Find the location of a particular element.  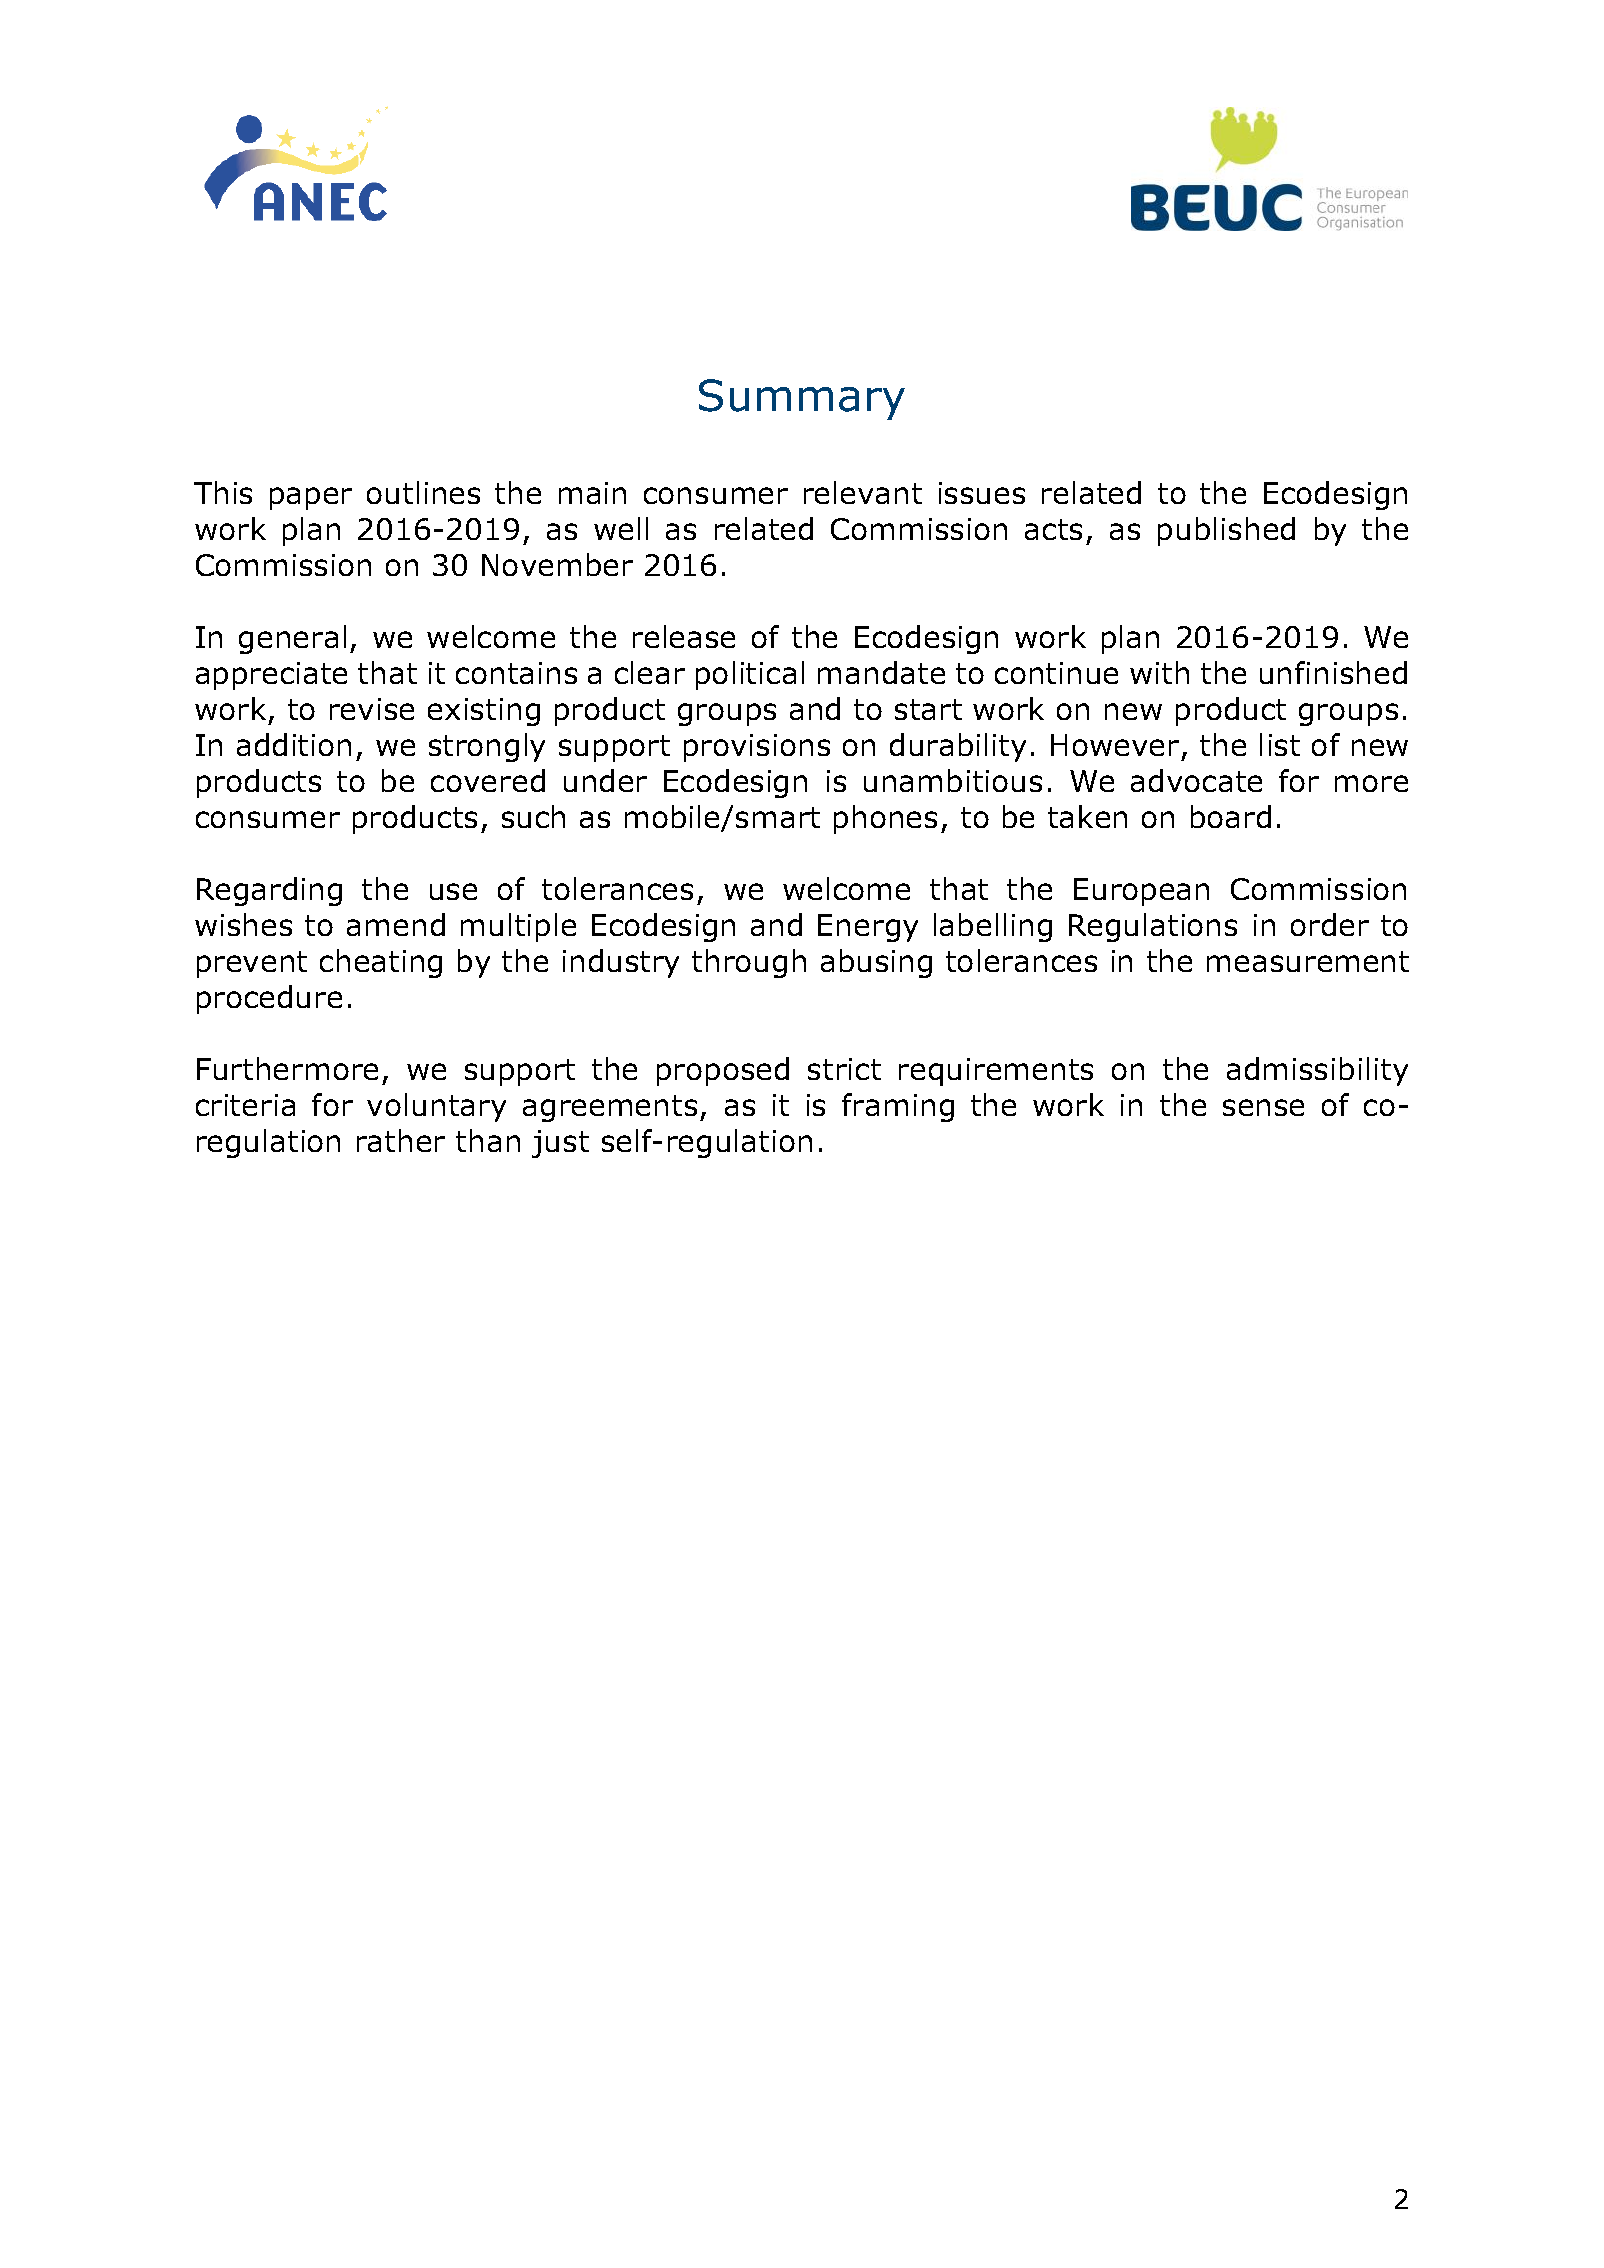

framing is located at coordinates (898, 1107).
